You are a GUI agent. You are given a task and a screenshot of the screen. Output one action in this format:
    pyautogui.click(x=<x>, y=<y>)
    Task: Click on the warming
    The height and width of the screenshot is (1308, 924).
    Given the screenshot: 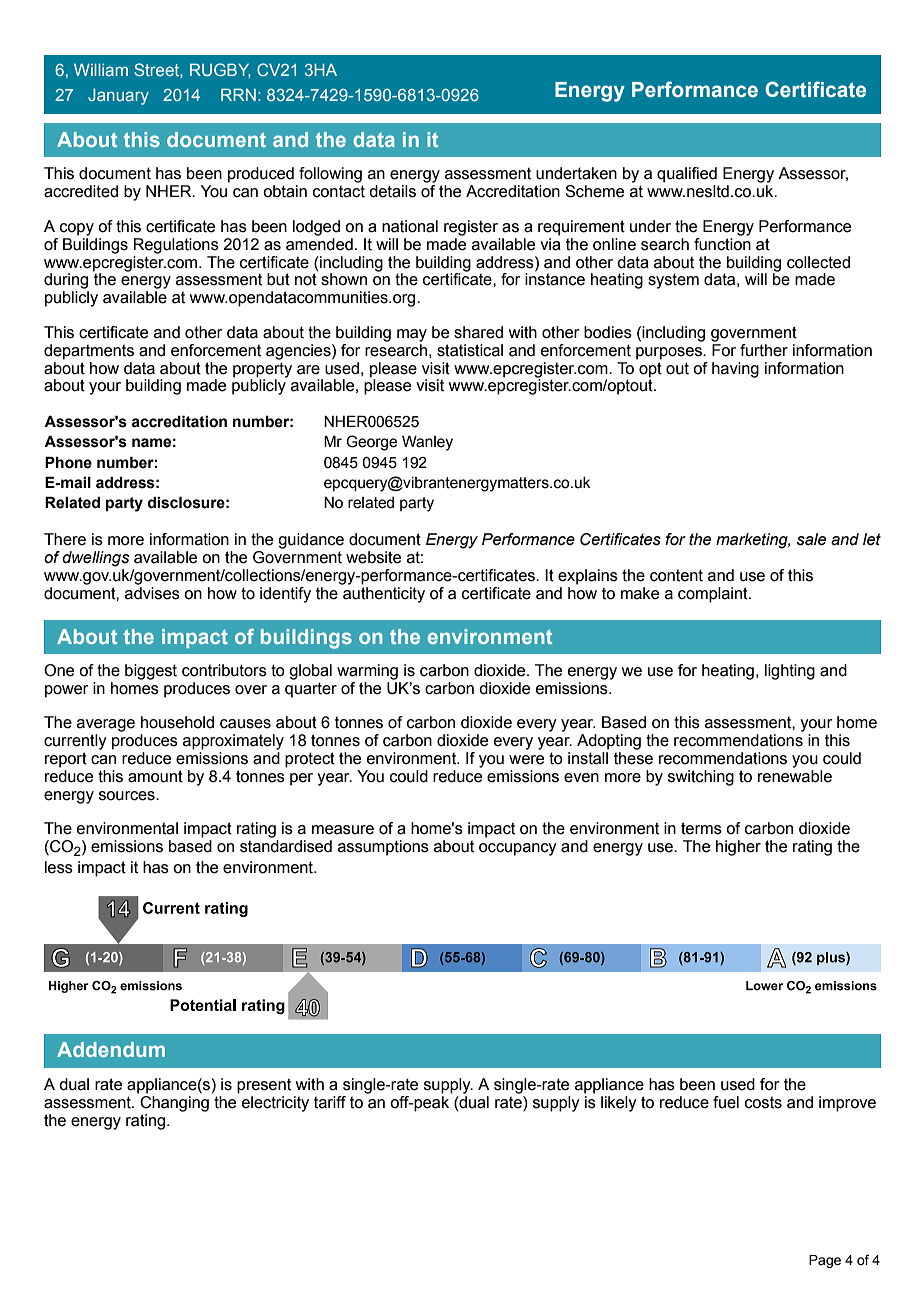 What is the action you would take?
    pyautogui.click(x=367, y=672)
